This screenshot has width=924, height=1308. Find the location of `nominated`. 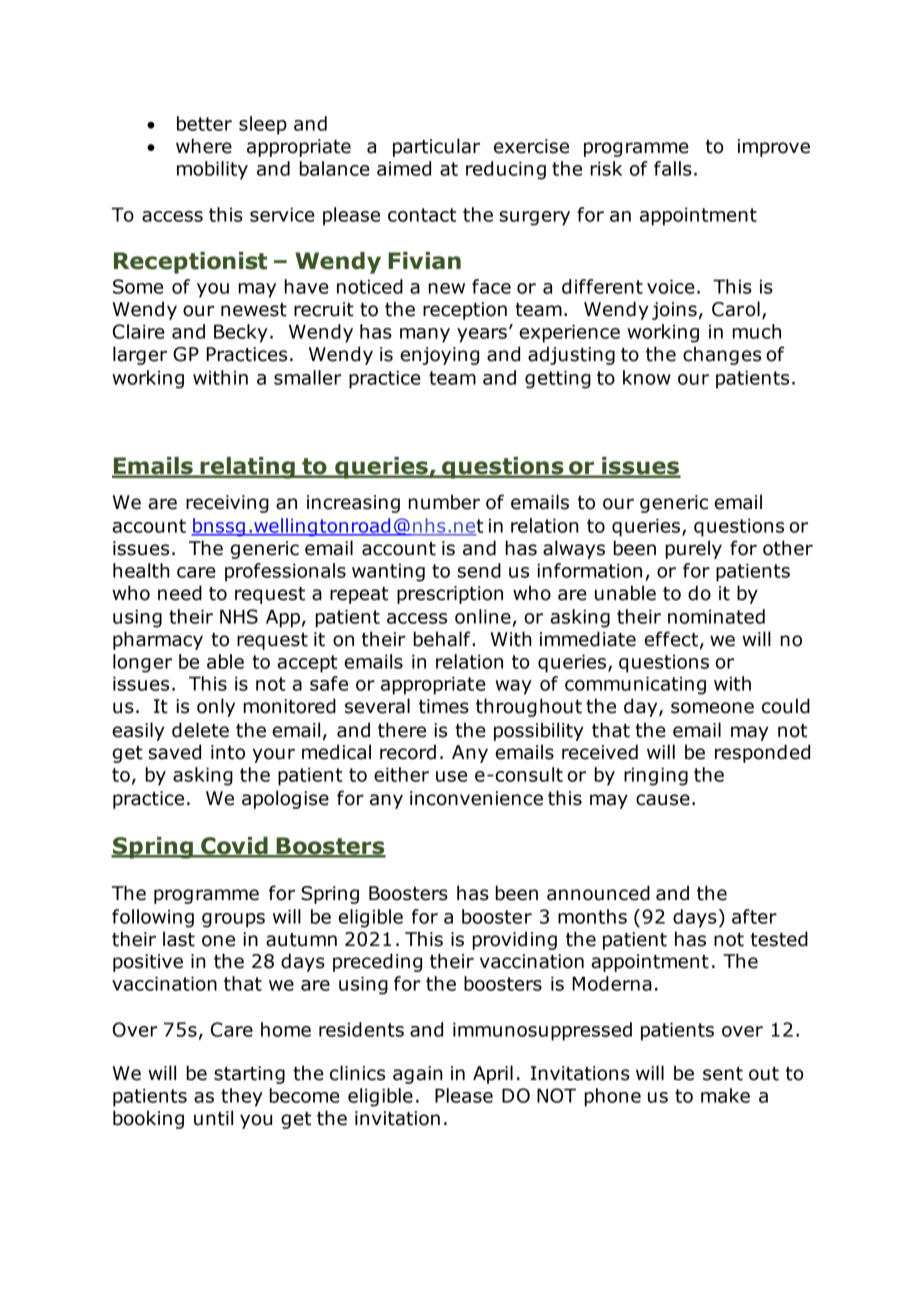

nominated is located at coordinates (716, 616).
